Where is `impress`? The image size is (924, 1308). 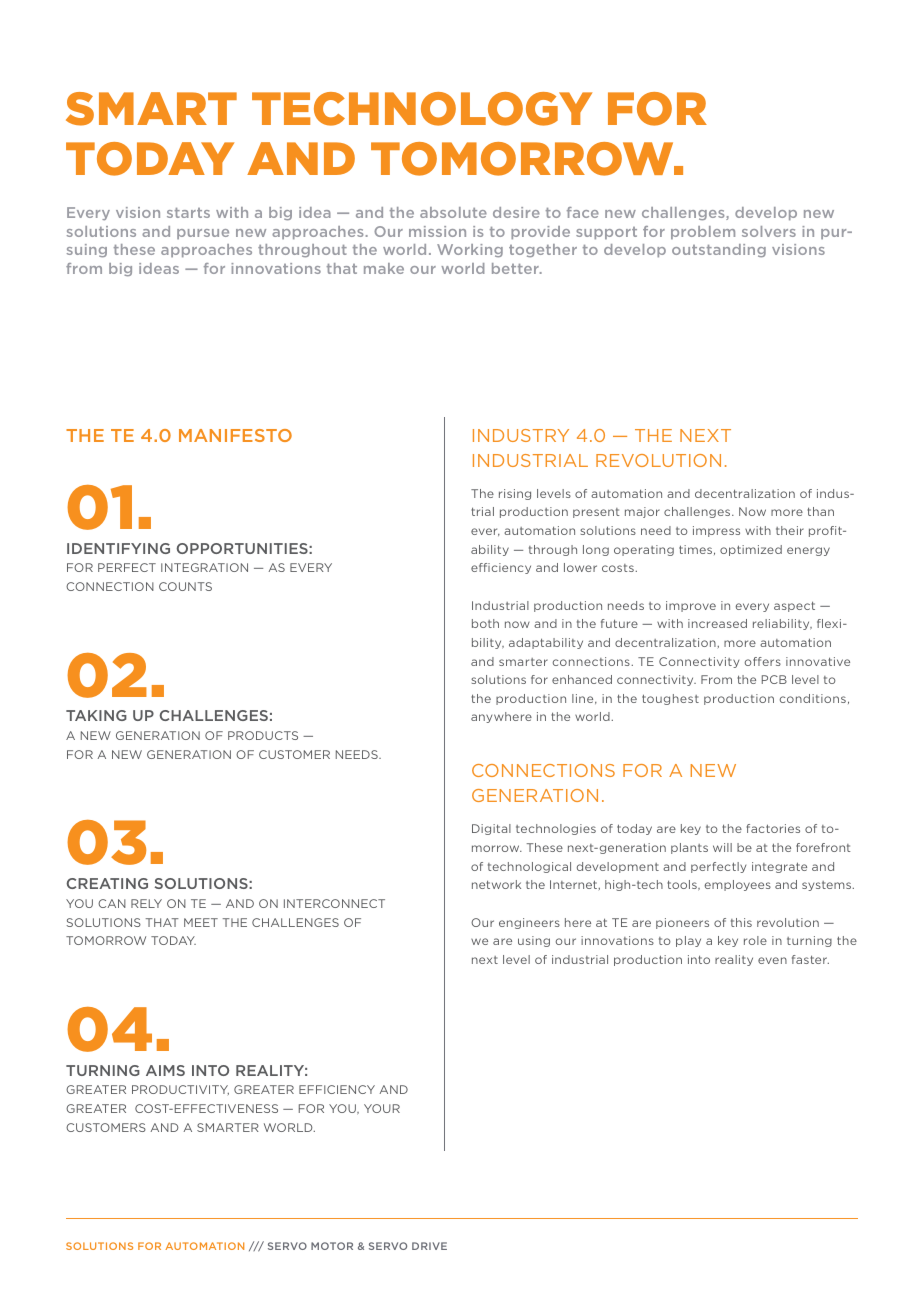
impress is located at coordinates (716, 531).
